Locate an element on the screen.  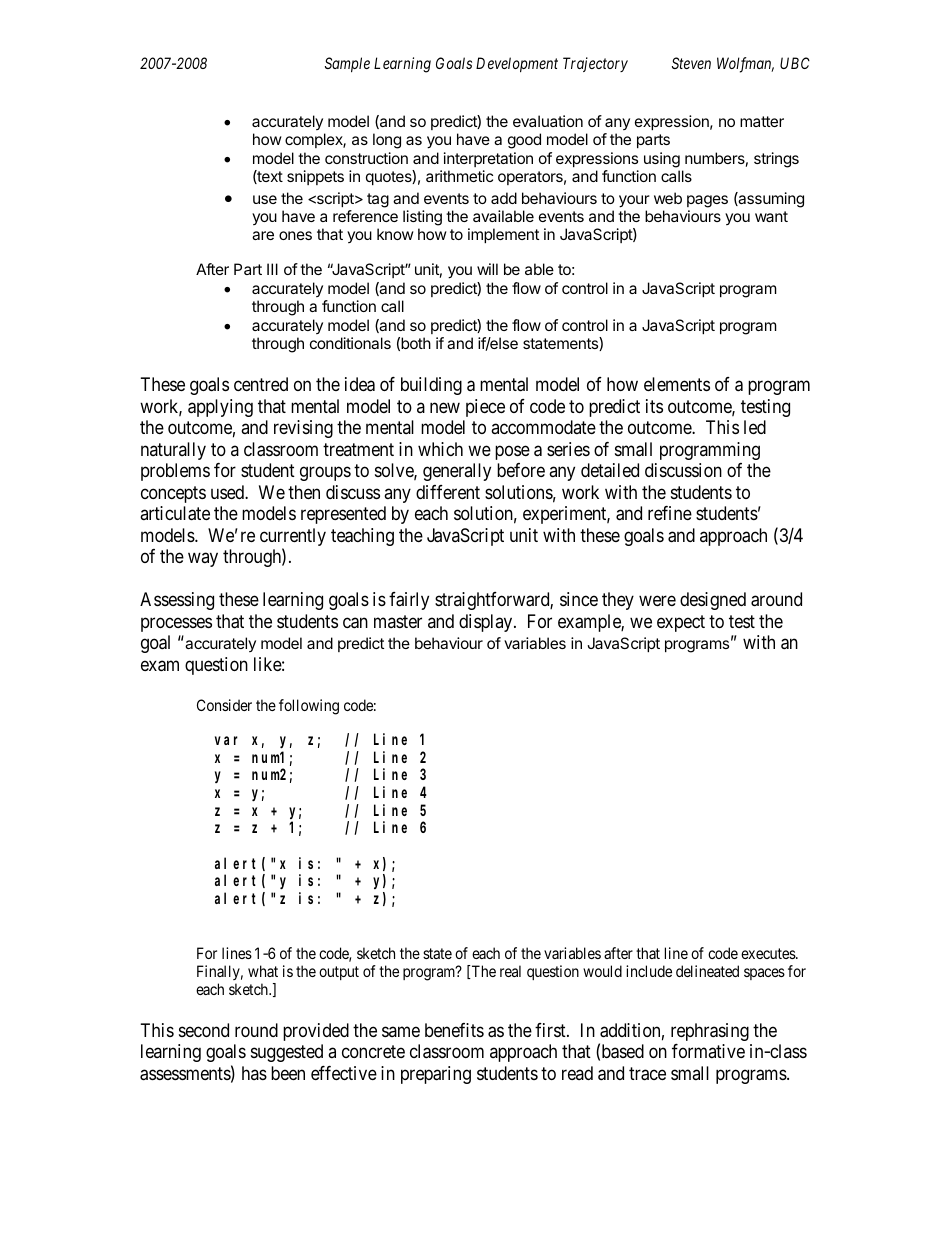
refine is located at coordinates (670, 513).
